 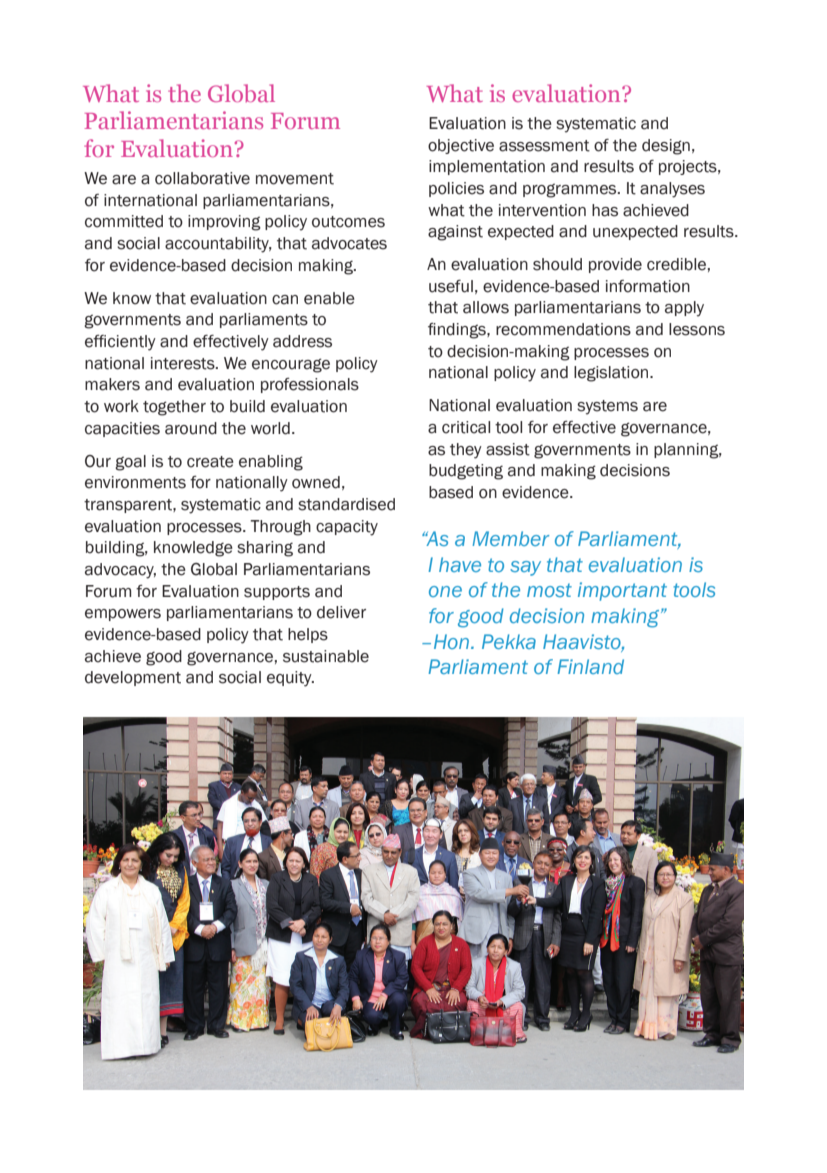 What do you see at coordinates (563, 329) in the screenshot?
I see `recommendations` at bounding box center [563, 329].
